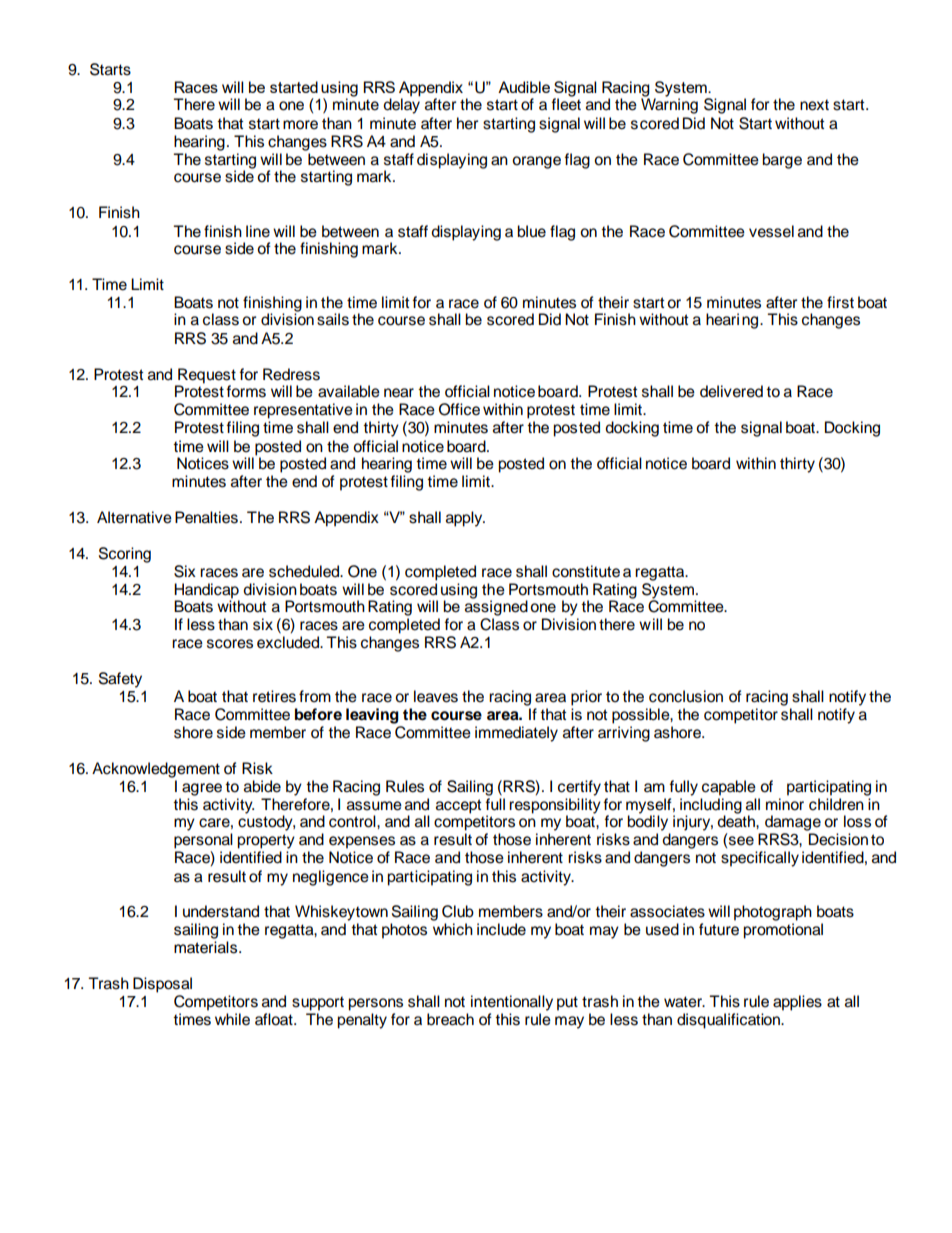  I want to click on next, so click(814, 105).
